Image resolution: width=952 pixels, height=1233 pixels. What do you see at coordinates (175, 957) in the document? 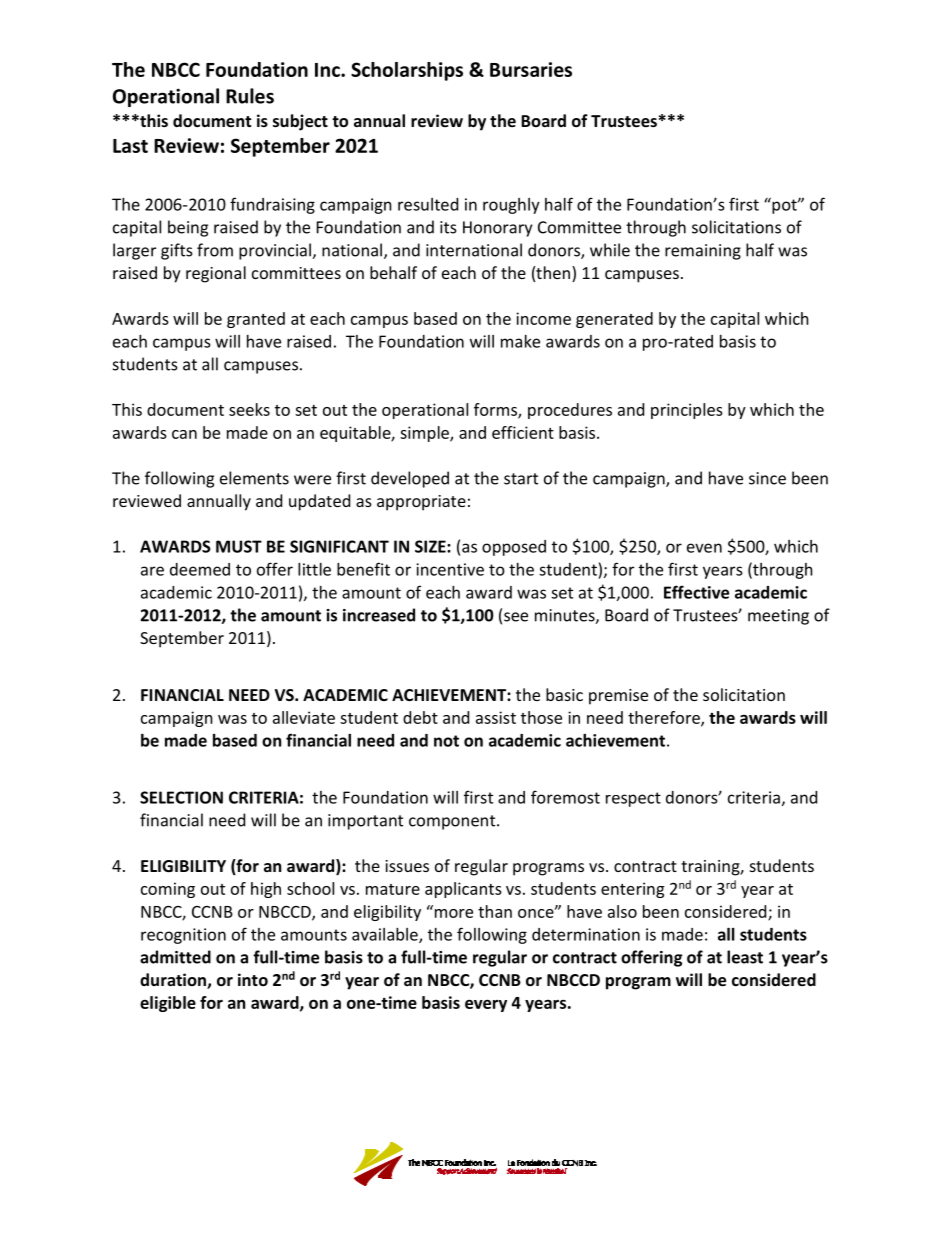
I see `admitted` at bounding box center [175, 957].
